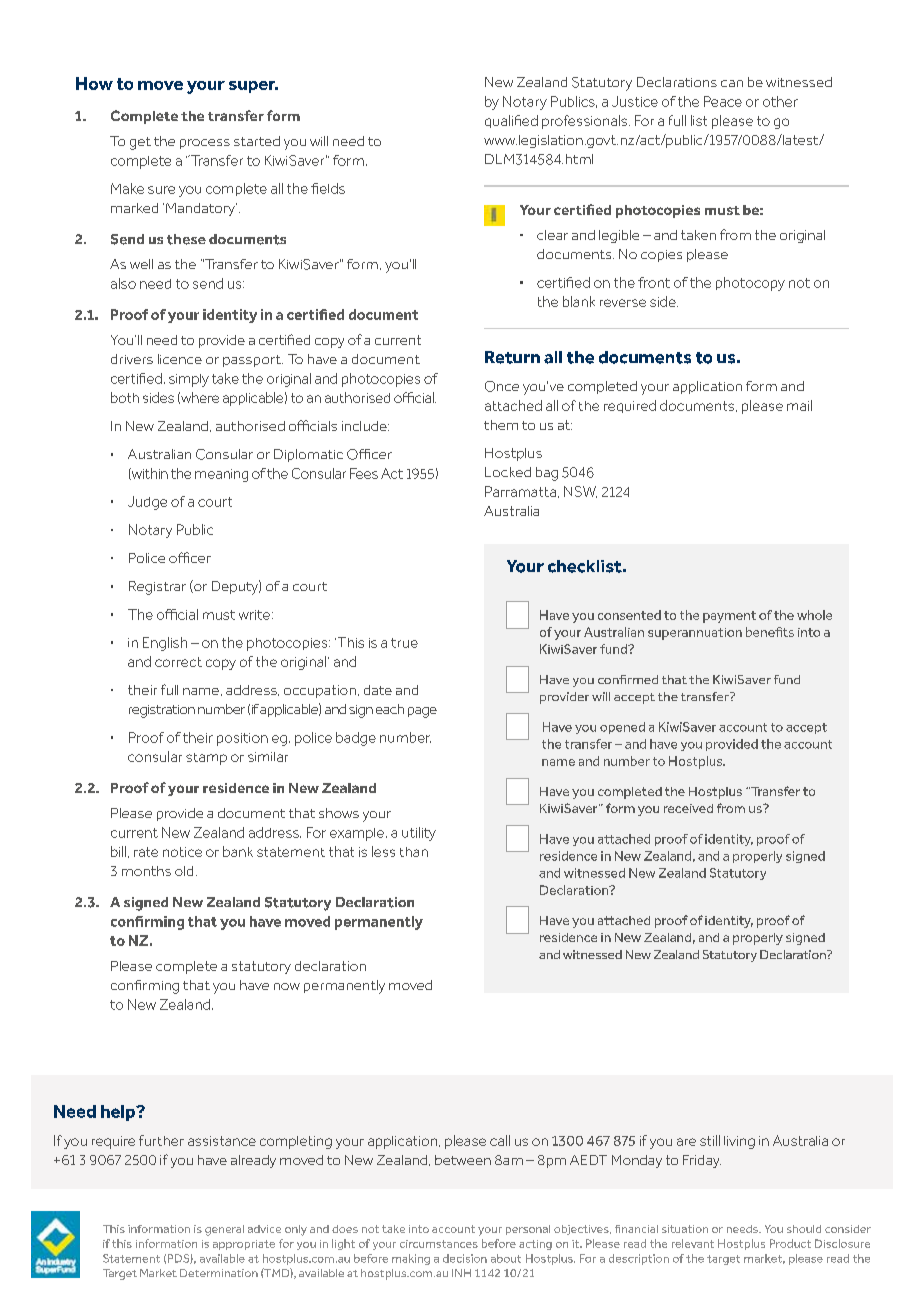 The height and width of the image is (1308, 924). What do you see at coordinates (224, 1230) in the image?
I see `general` at bounding box center [224, 1230].
